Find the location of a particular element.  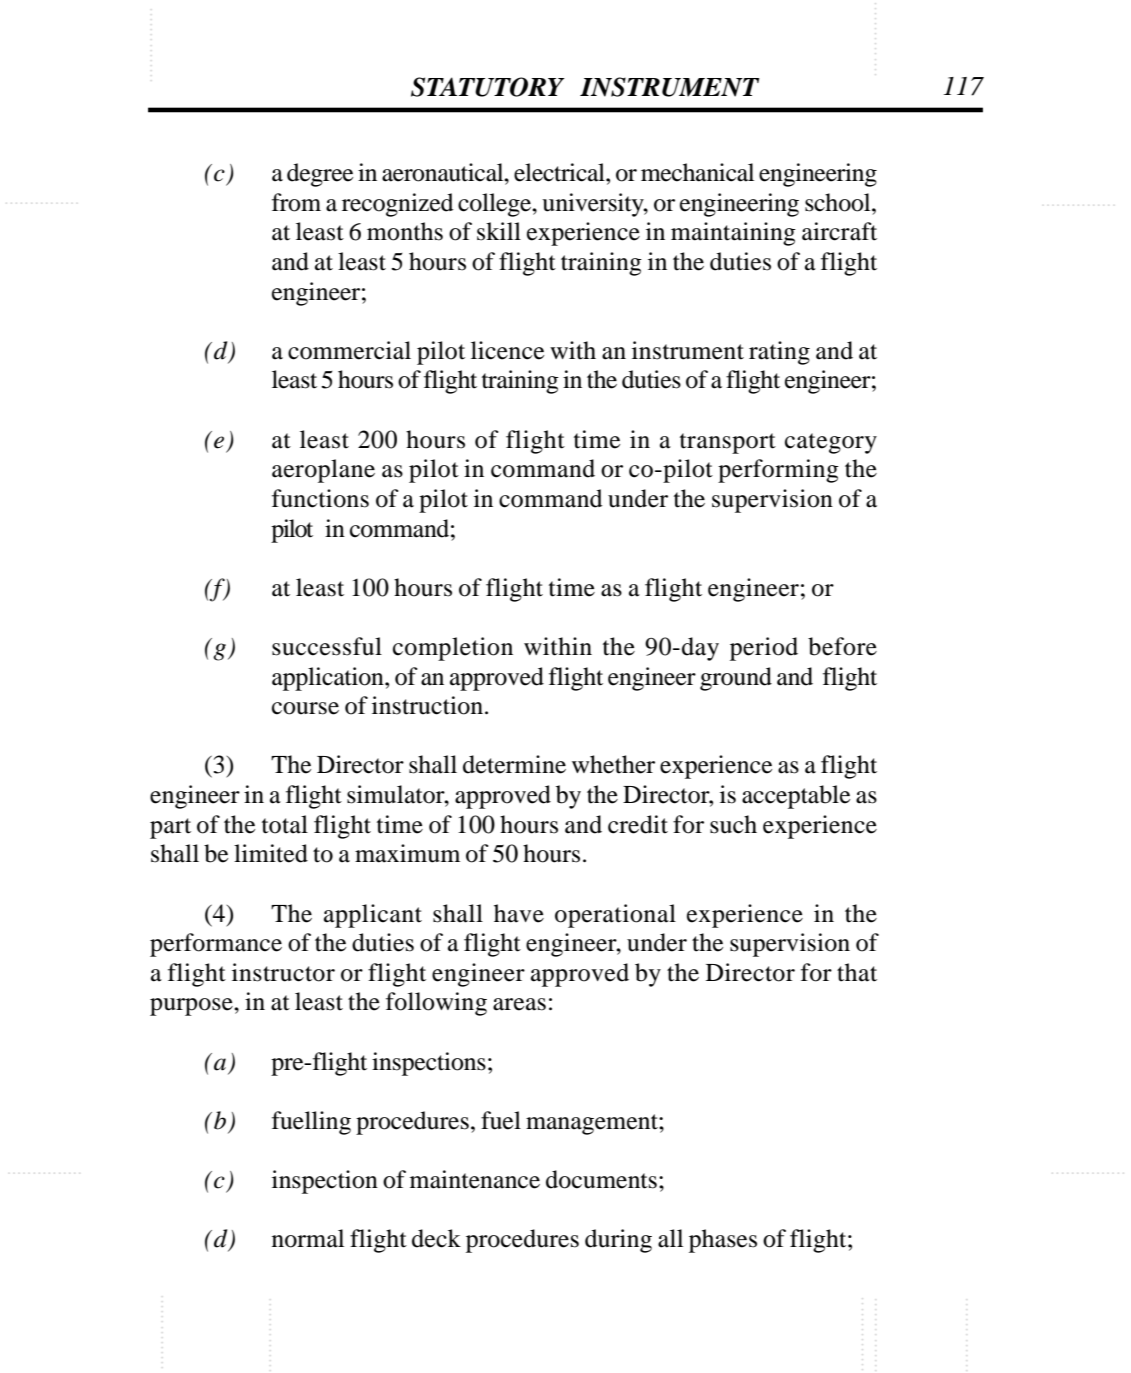

degree is located at coordinates (320, 175).
